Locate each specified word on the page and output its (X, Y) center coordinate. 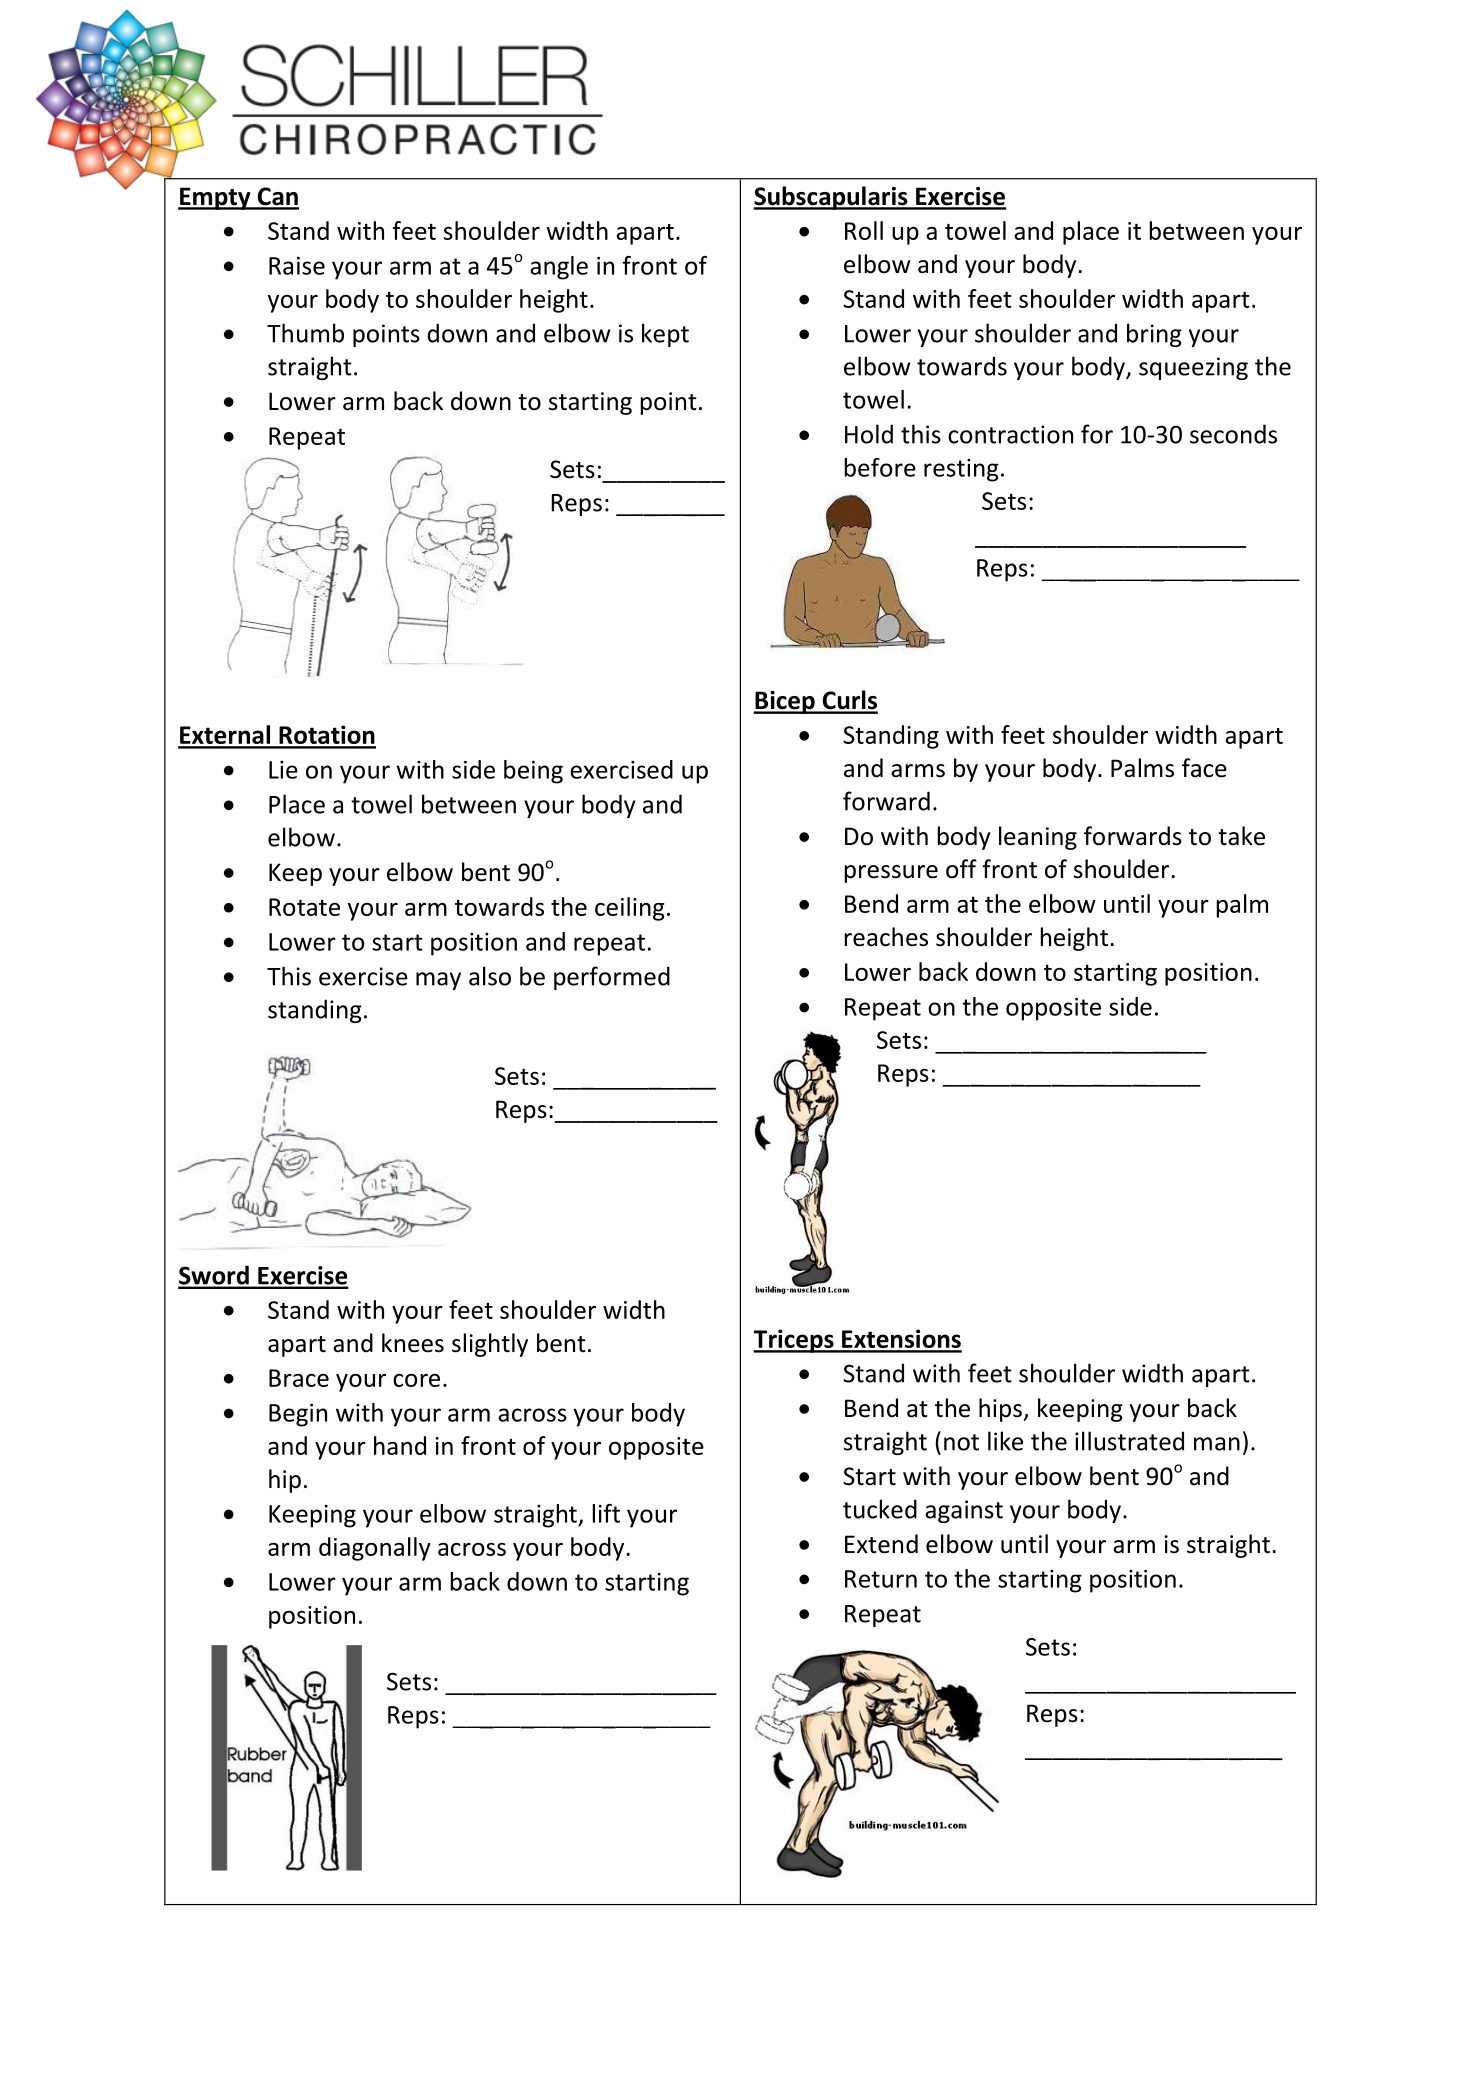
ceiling (630, 909)
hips (1001, 1410)
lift (606, 1513)
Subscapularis (831, 198)
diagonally (375, 1549)
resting (961, 470)
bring (1154, 335)
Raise (297, 266)
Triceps (794, 1341)
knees (413, 1343)
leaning (1038, 838)
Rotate (304, 907)
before (880, 467)
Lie (283, 770)
